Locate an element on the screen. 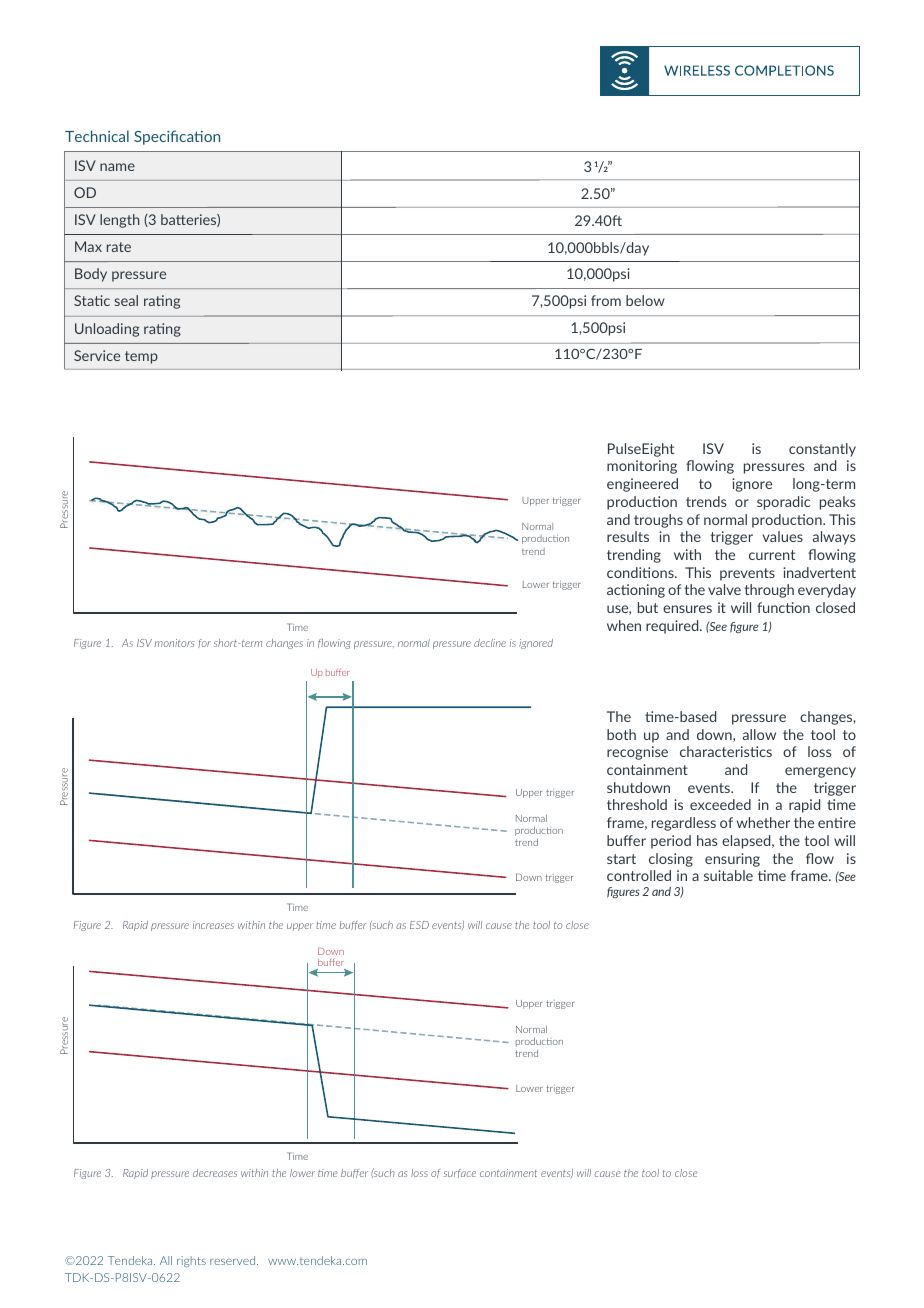 Image resolution: width=924 pixels, height=1308 pixels. exceeded is located at coordinates (720, 804).
